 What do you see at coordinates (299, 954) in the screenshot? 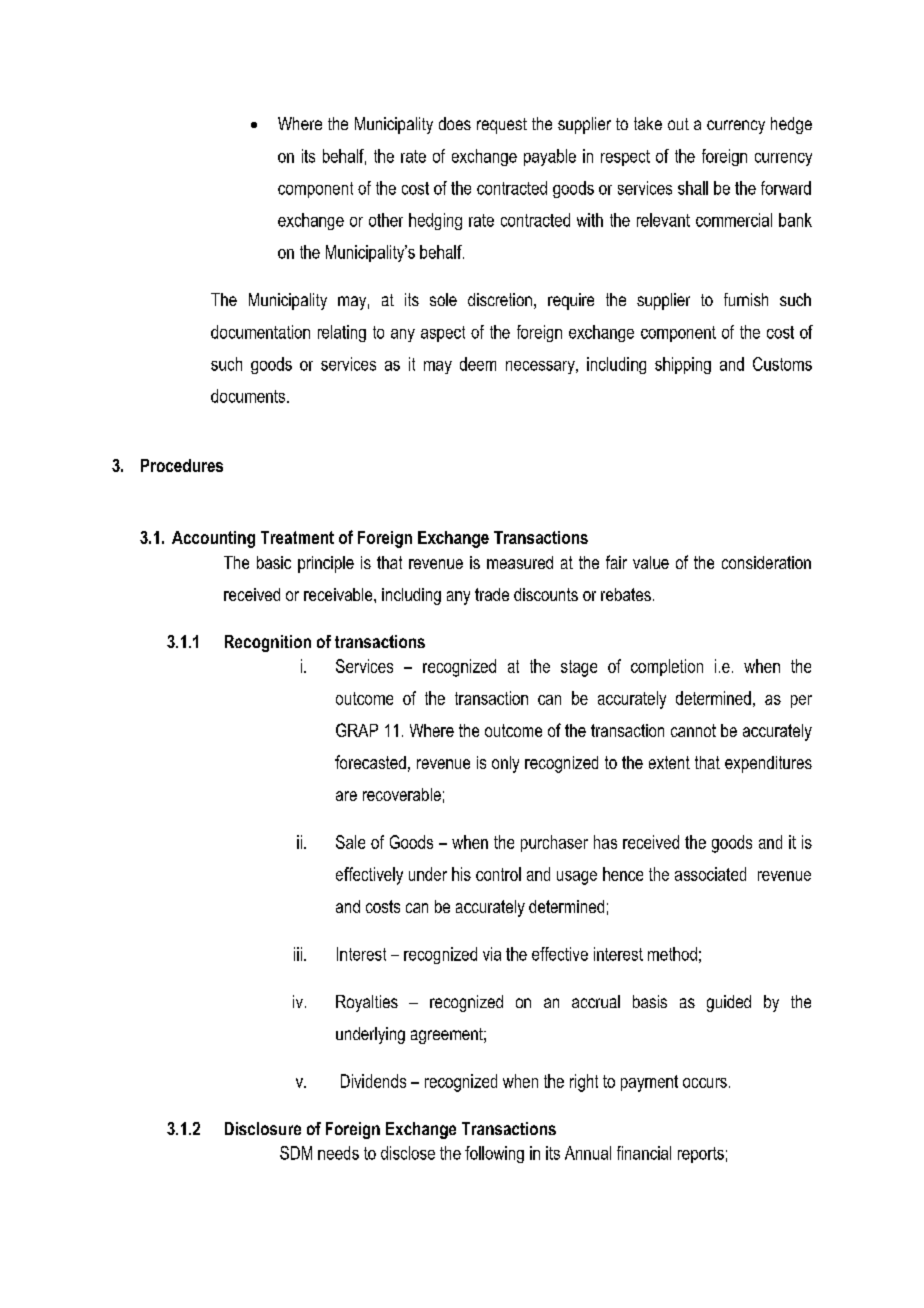
I see `iii` at bounding box center [299, 954].
